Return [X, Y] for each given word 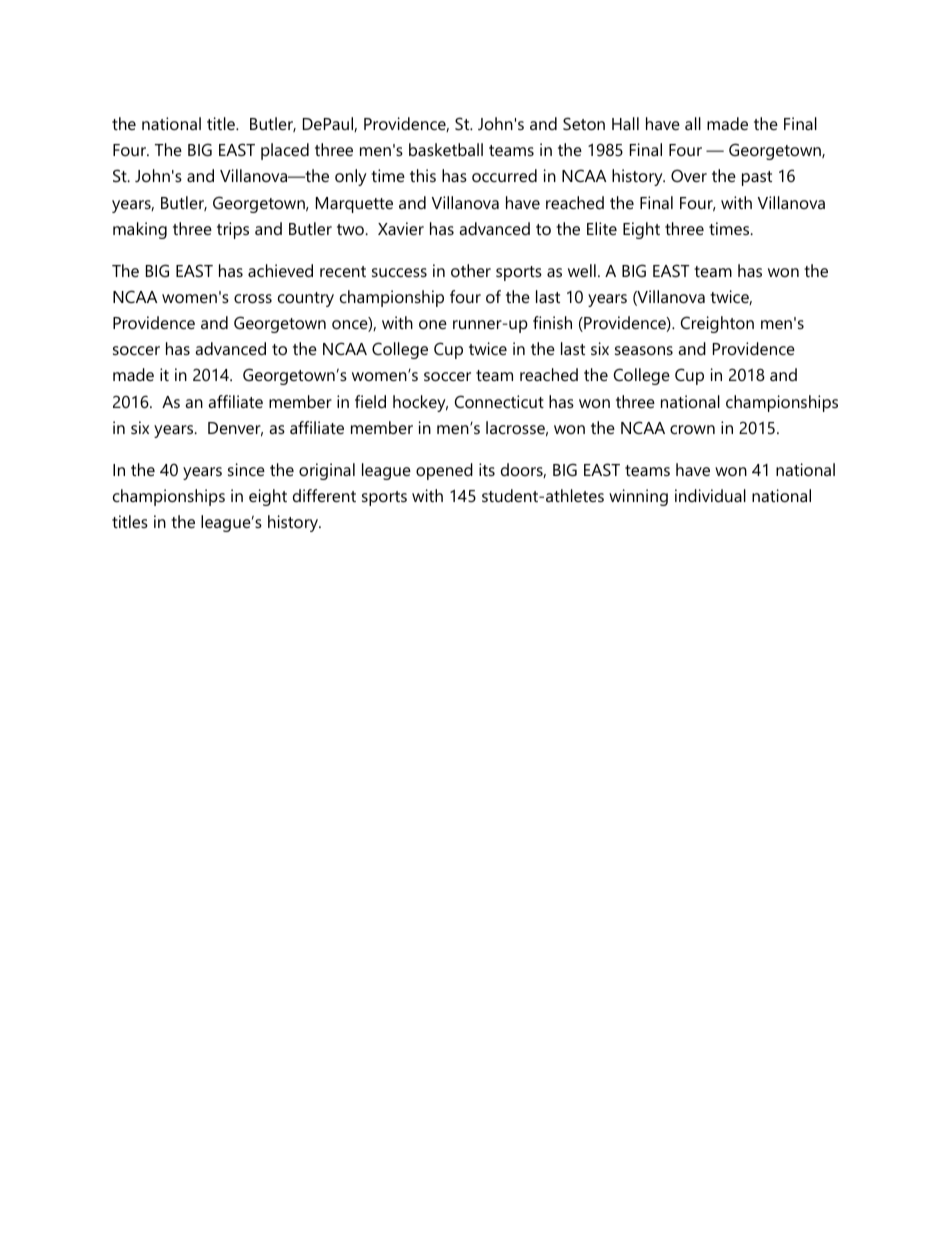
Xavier [401, 228]
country [306, 299]
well [582, 270]
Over [689, 175]
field [370, 401]
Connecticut [499, 401]
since [246, 469]
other [471, 270]
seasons [644, 350]
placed [285, 151]
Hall [625, 123]
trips [233, 230]
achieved [280, 270]
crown [692, 429]
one [433, 324]
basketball [446, 149]
